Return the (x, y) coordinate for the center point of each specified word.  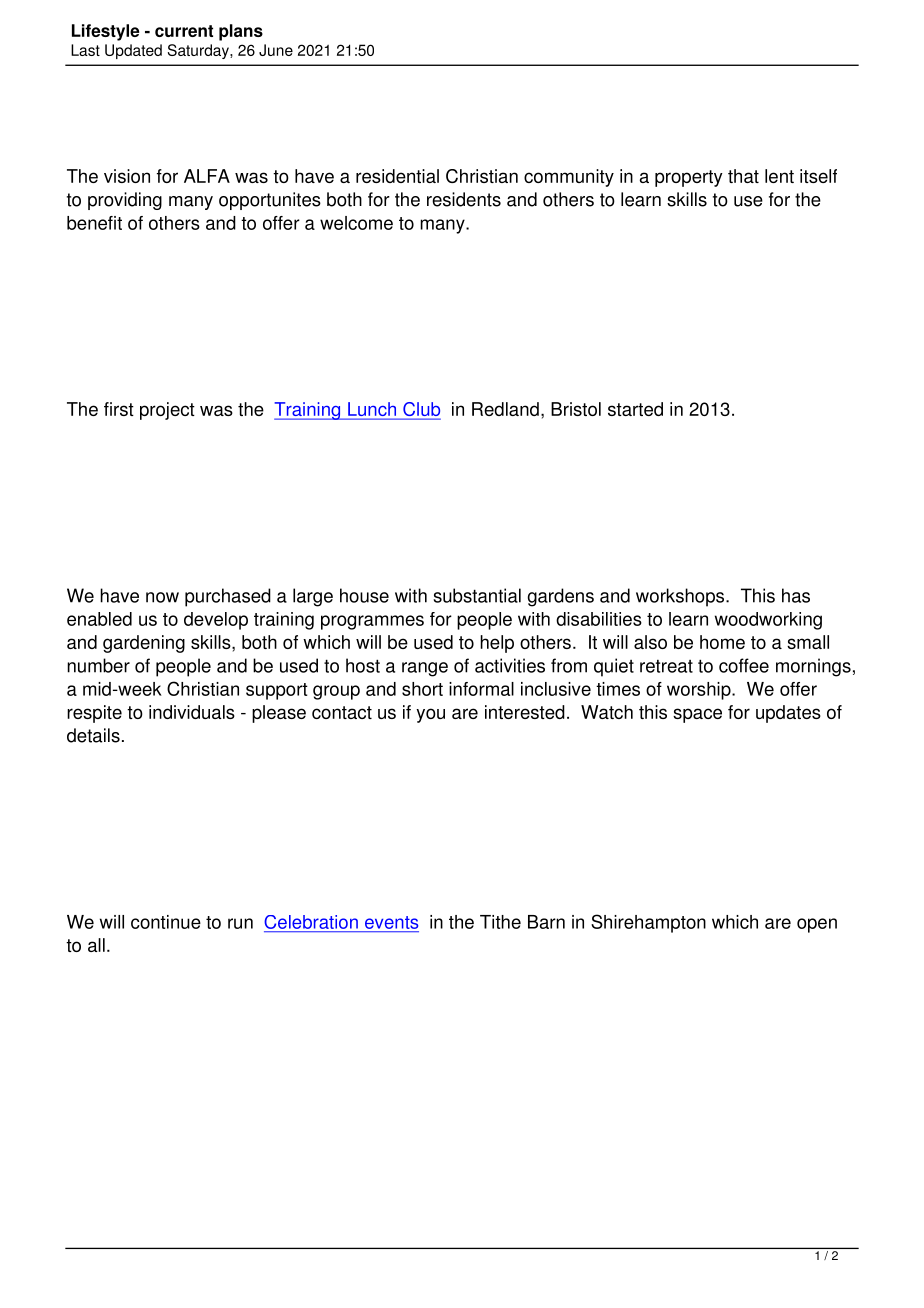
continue (166, 922)
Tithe (500, 922)
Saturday (199, 51)
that (743, 176)
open (817, 925)
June (276, 50)
